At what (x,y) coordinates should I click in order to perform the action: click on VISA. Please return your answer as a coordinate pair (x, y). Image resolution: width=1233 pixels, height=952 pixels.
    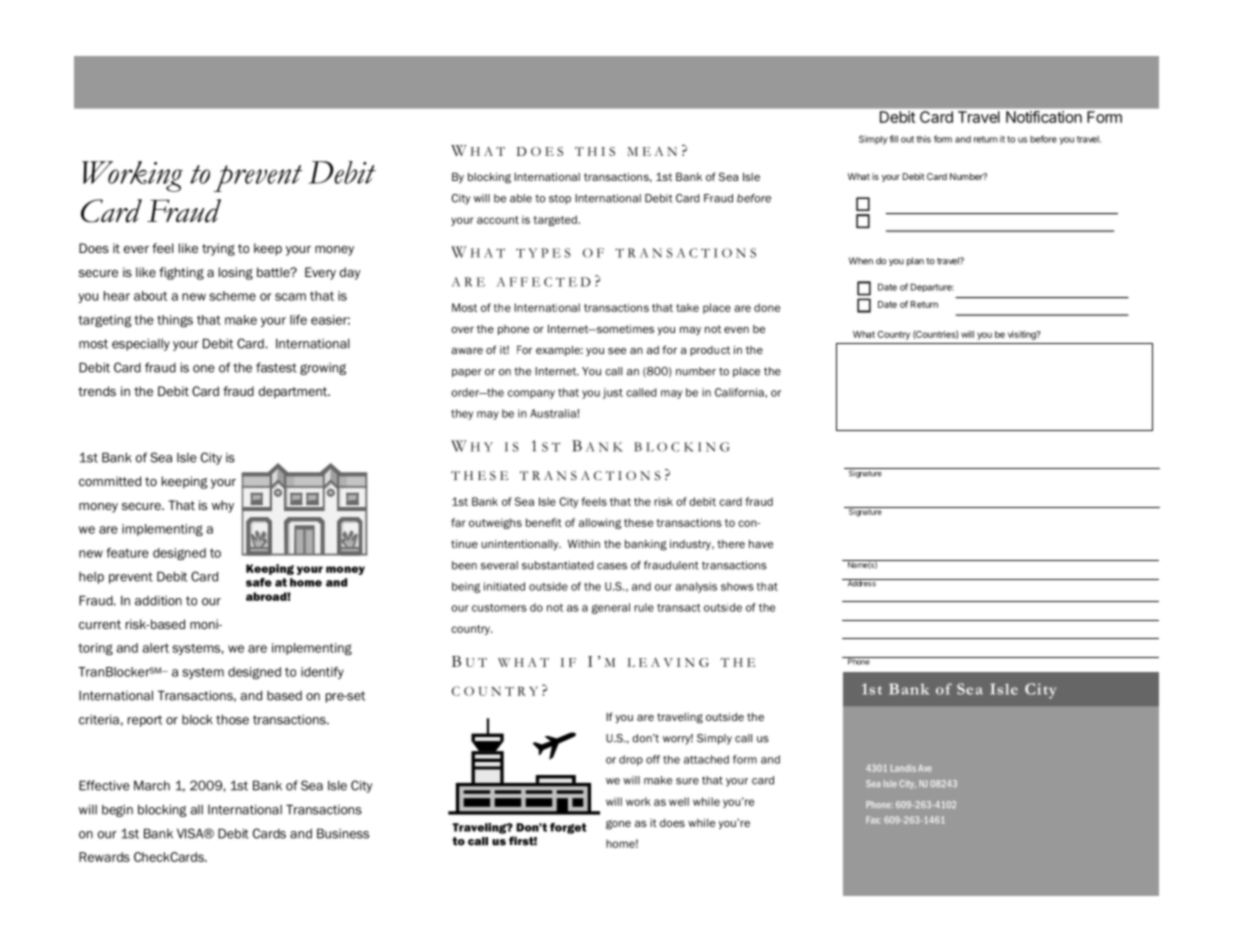
    Looking at the image, I should click on (191, 833).
